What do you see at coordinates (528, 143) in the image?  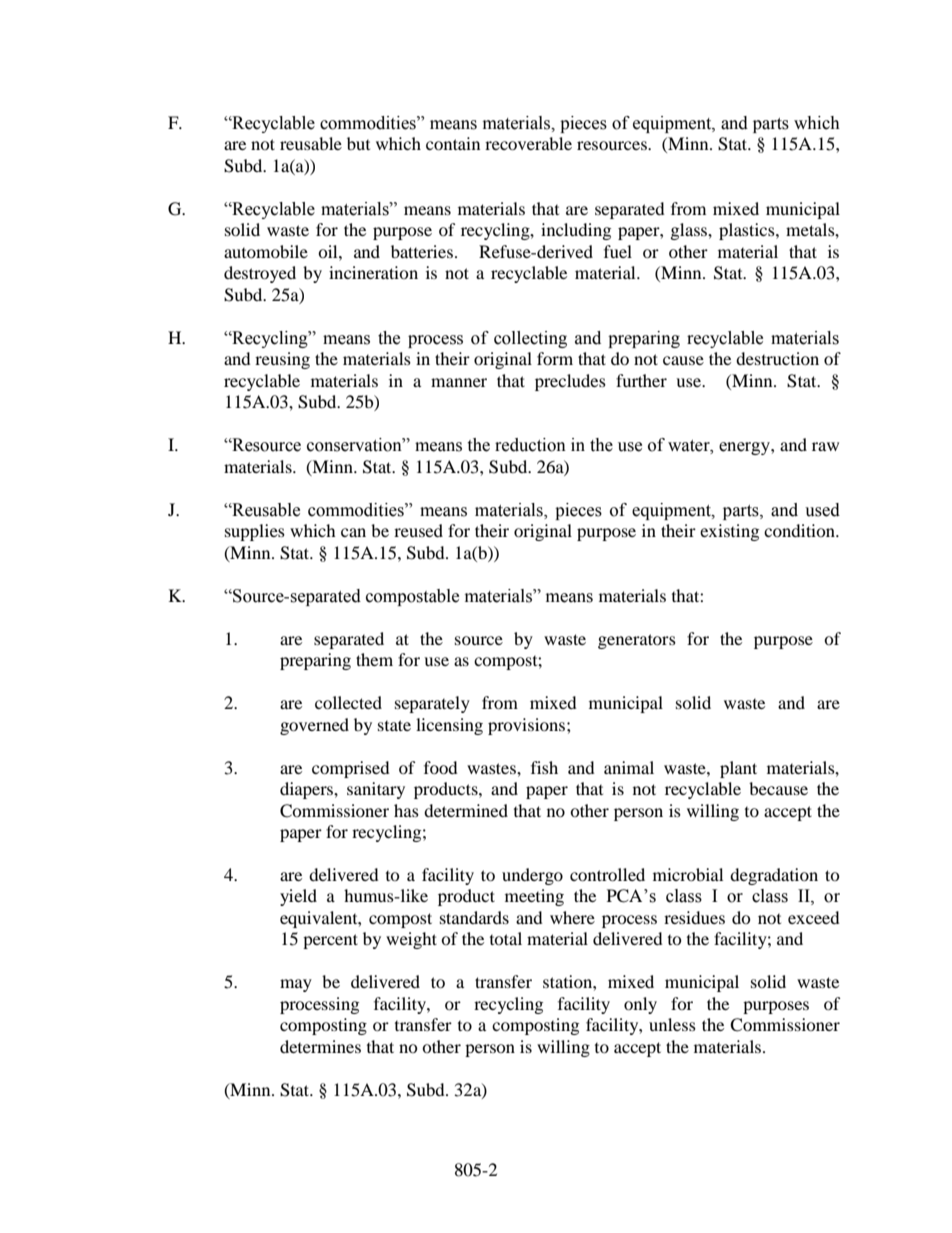 I see `recoverable` at bounding box center [528, 143].
